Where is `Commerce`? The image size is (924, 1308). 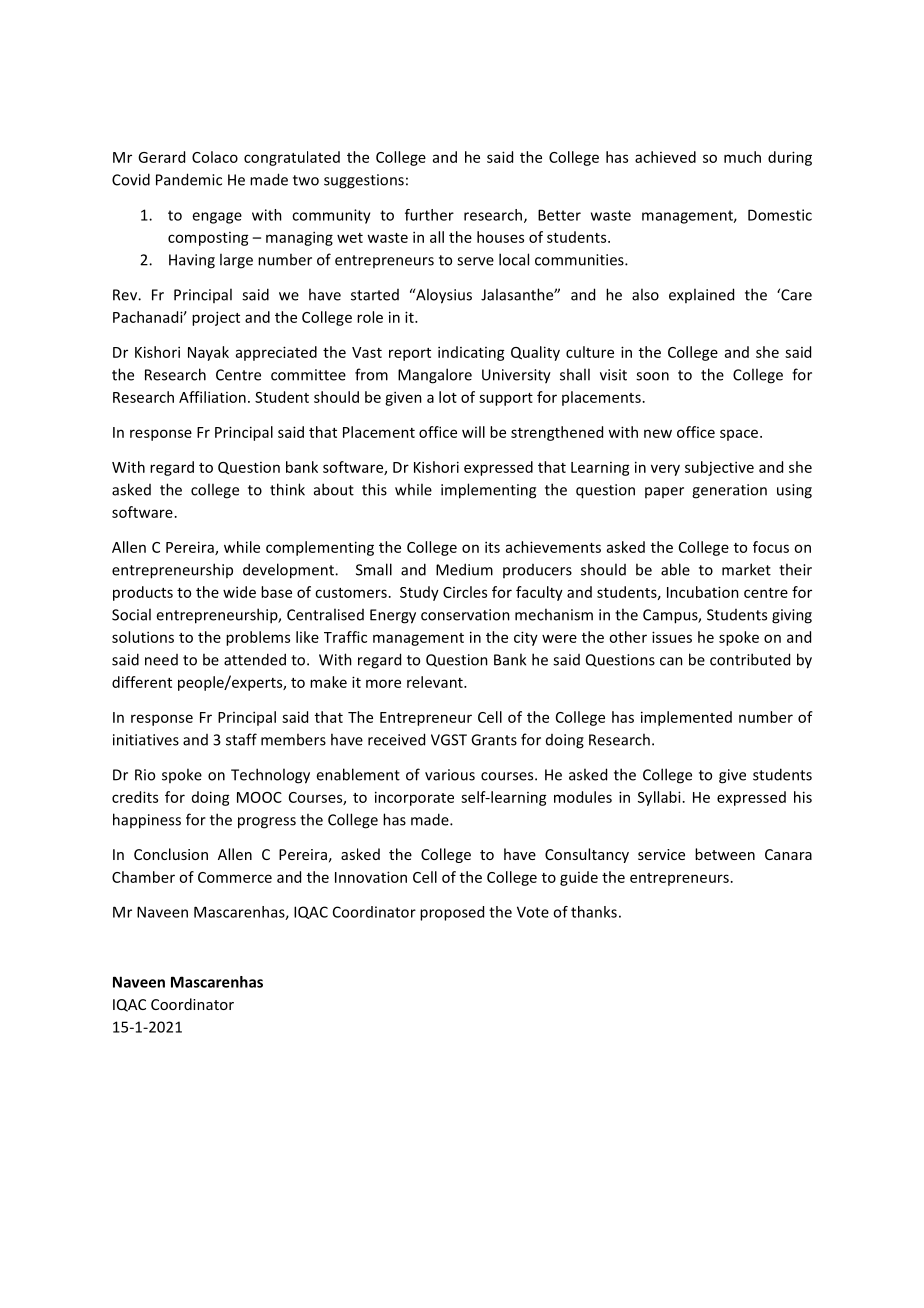
Commerce is located at coordinates (235, 877).
